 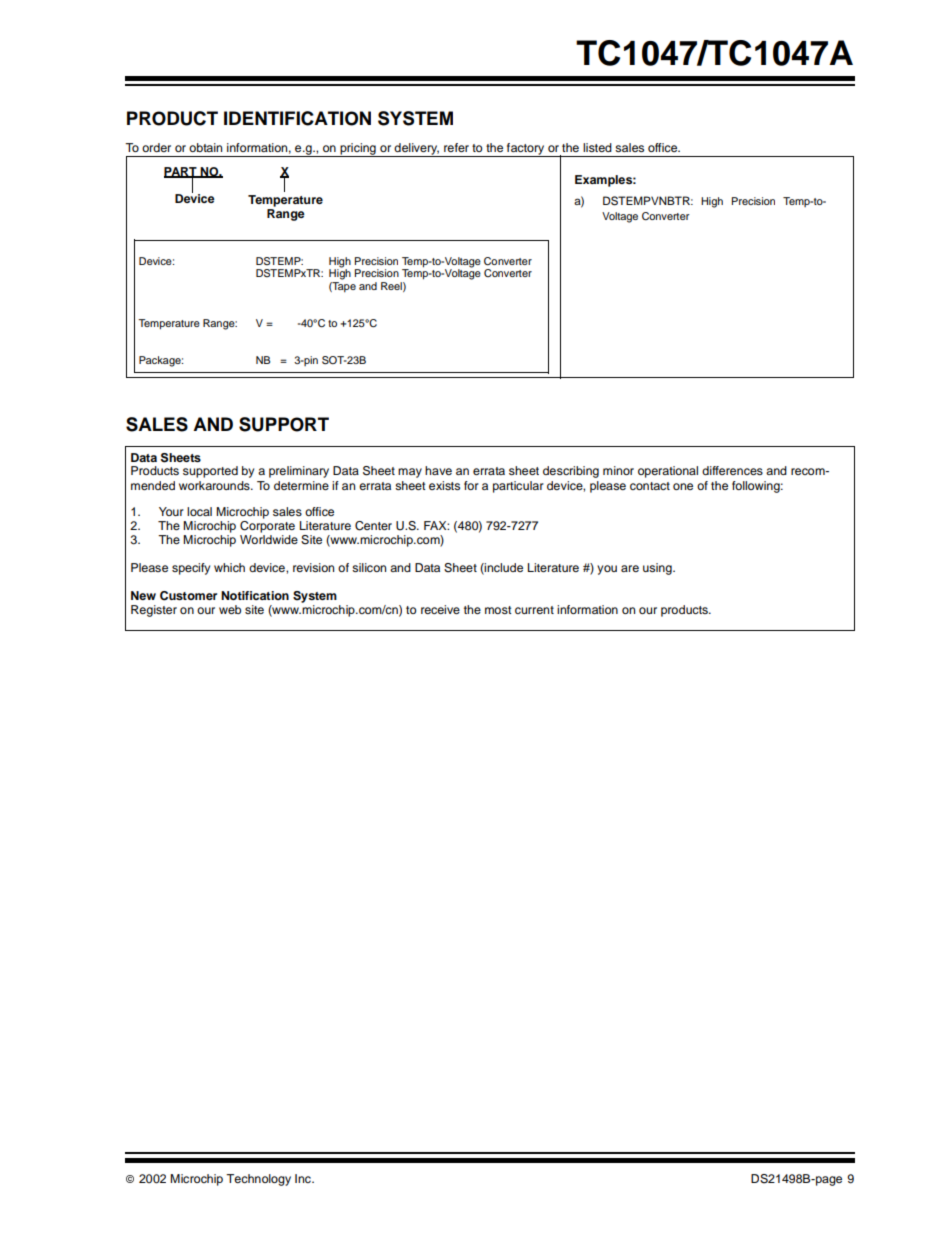 I want to click on current, so click(x=534, y=610).
